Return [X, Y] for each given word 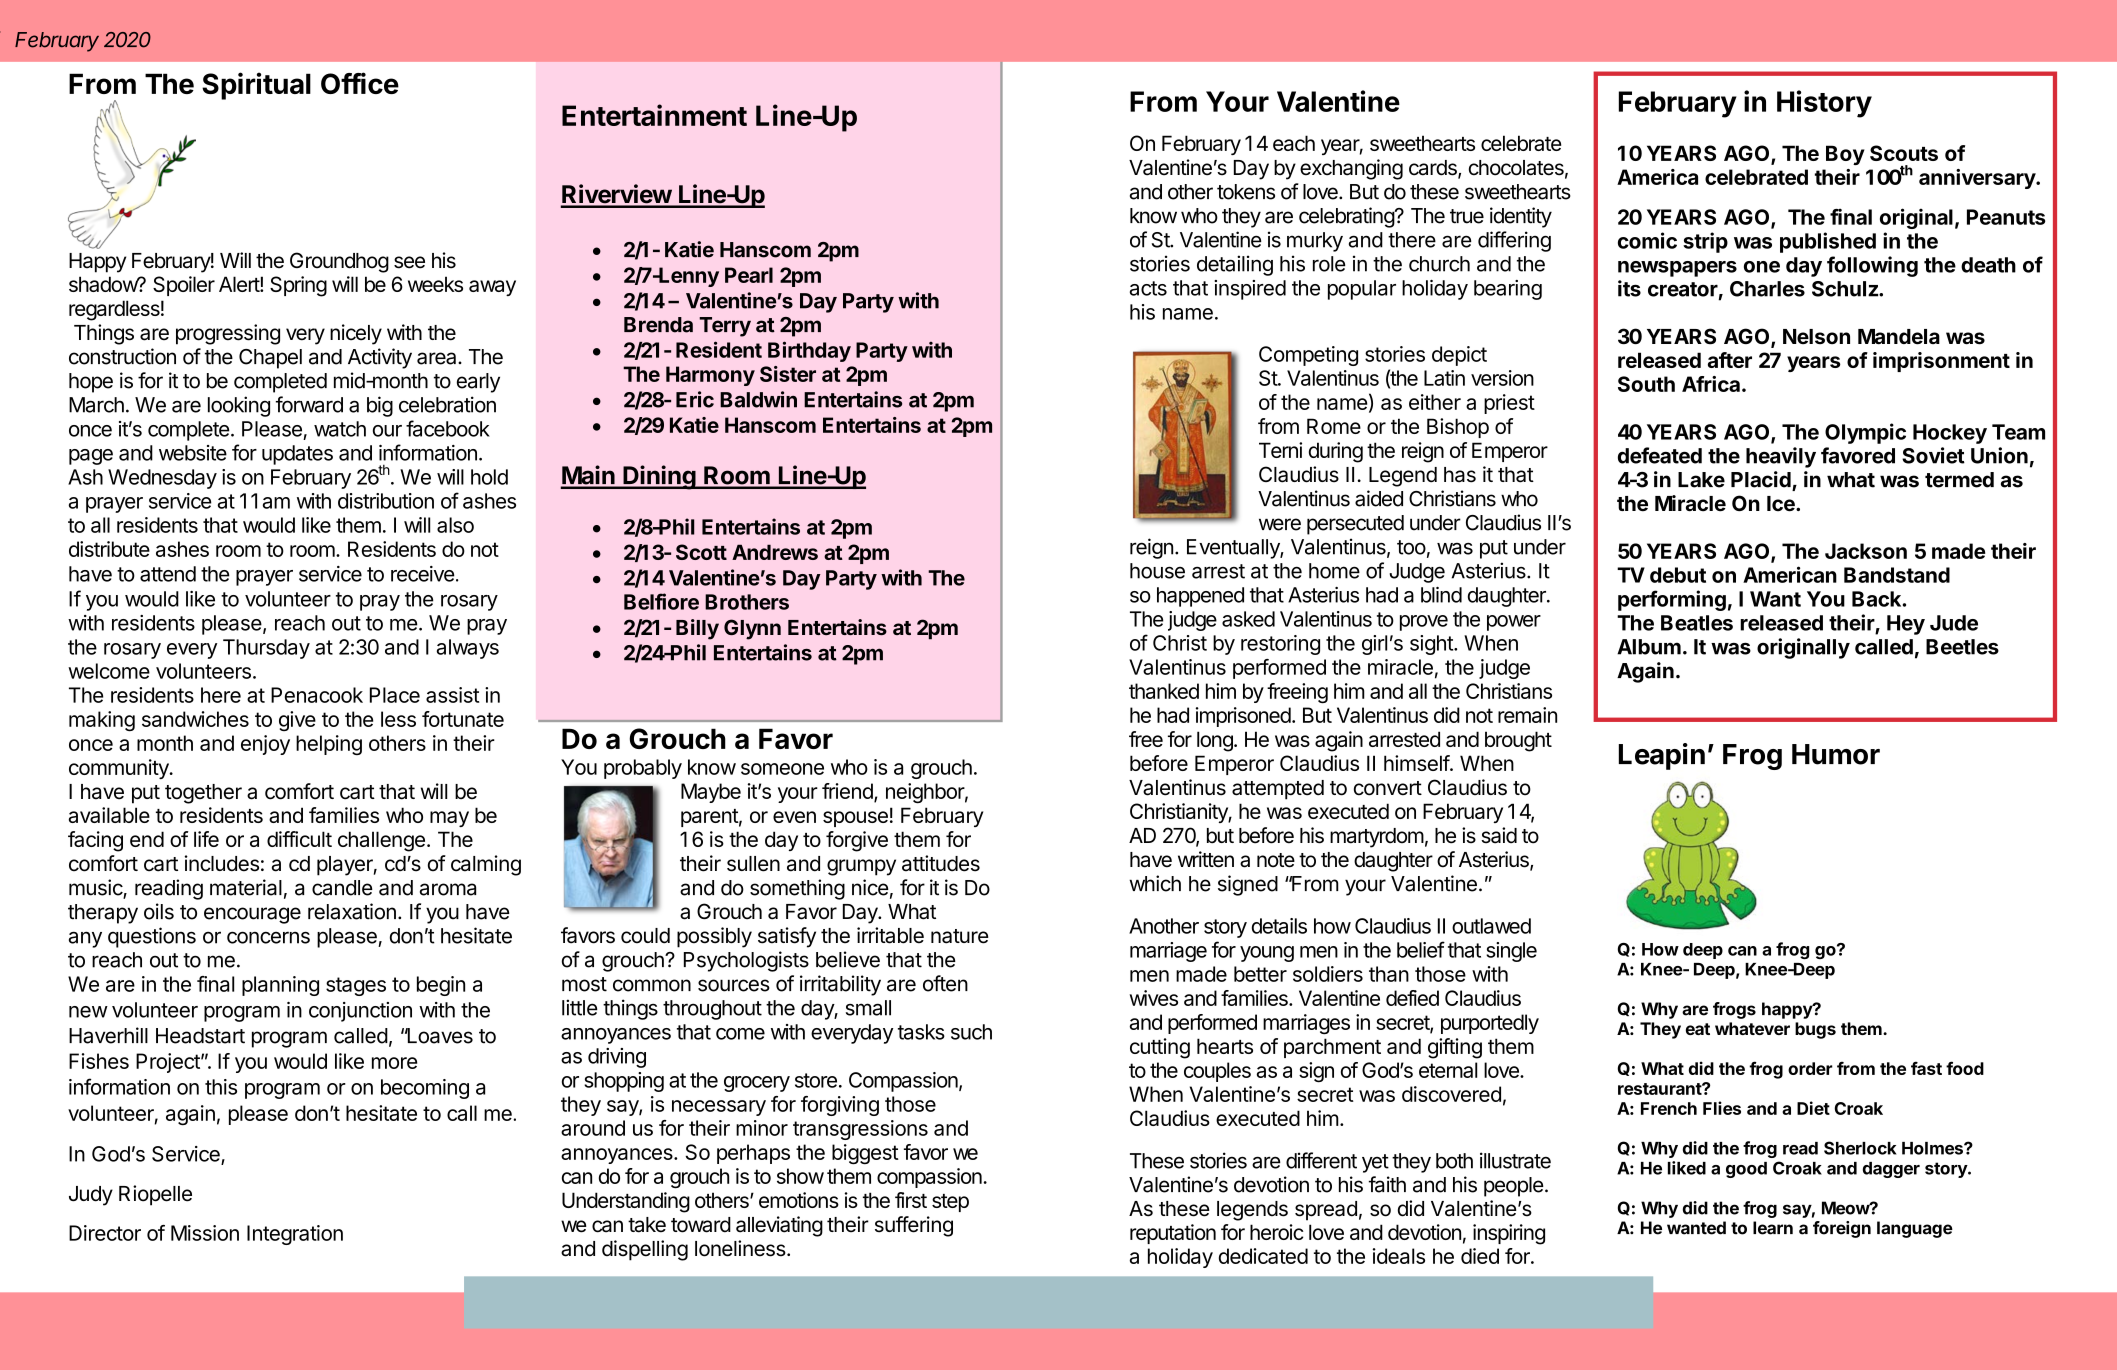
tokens [1246, 192]
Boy [1845, 155]
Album [1649, 647]
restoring [1280, 645]
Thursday [266, 649]
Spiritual [256, 86]
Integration [295, 1235]
